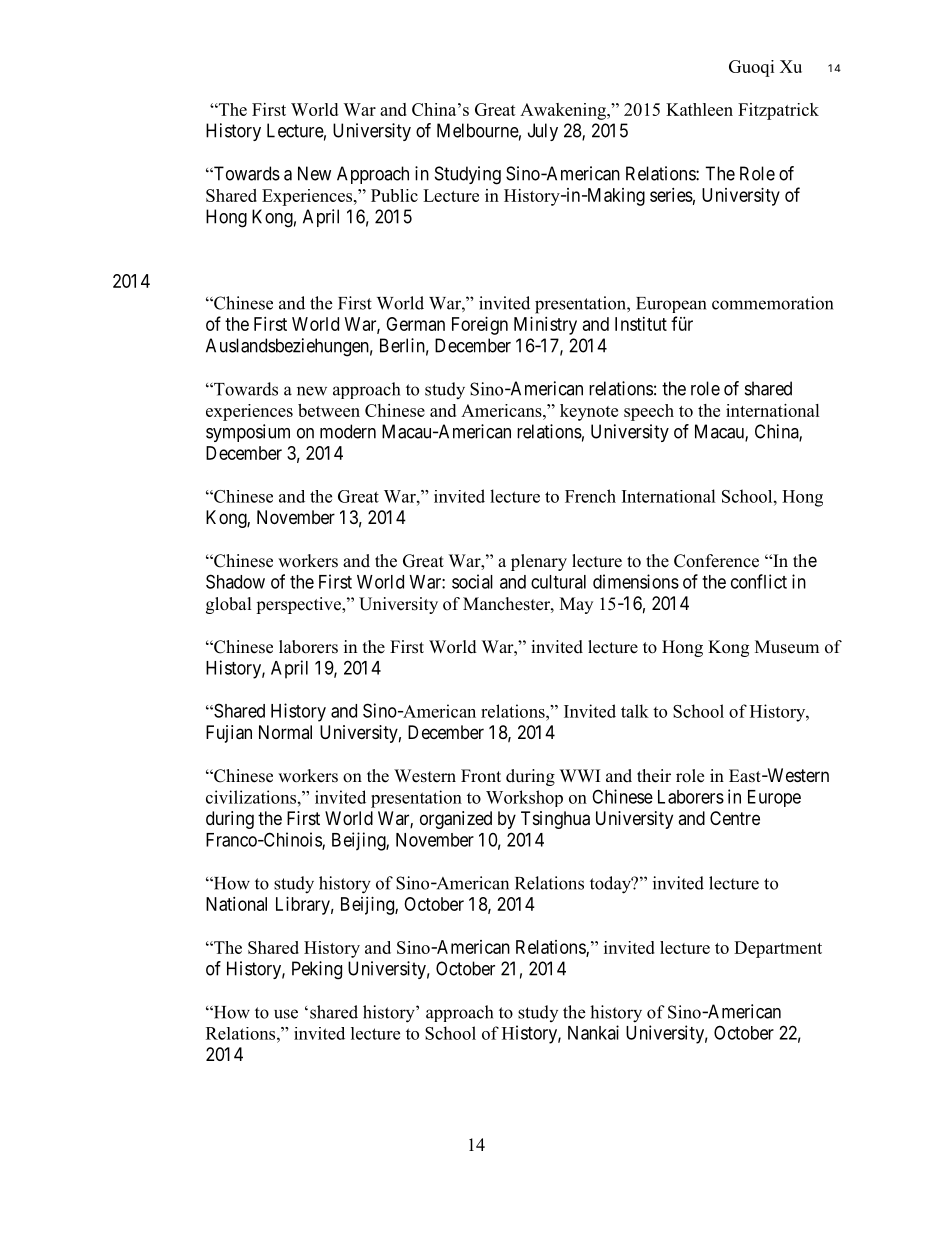 This document has width=952, height=1233. Describe the element at coordinates (539, 562) in the document. I see `plenary` at that location.
